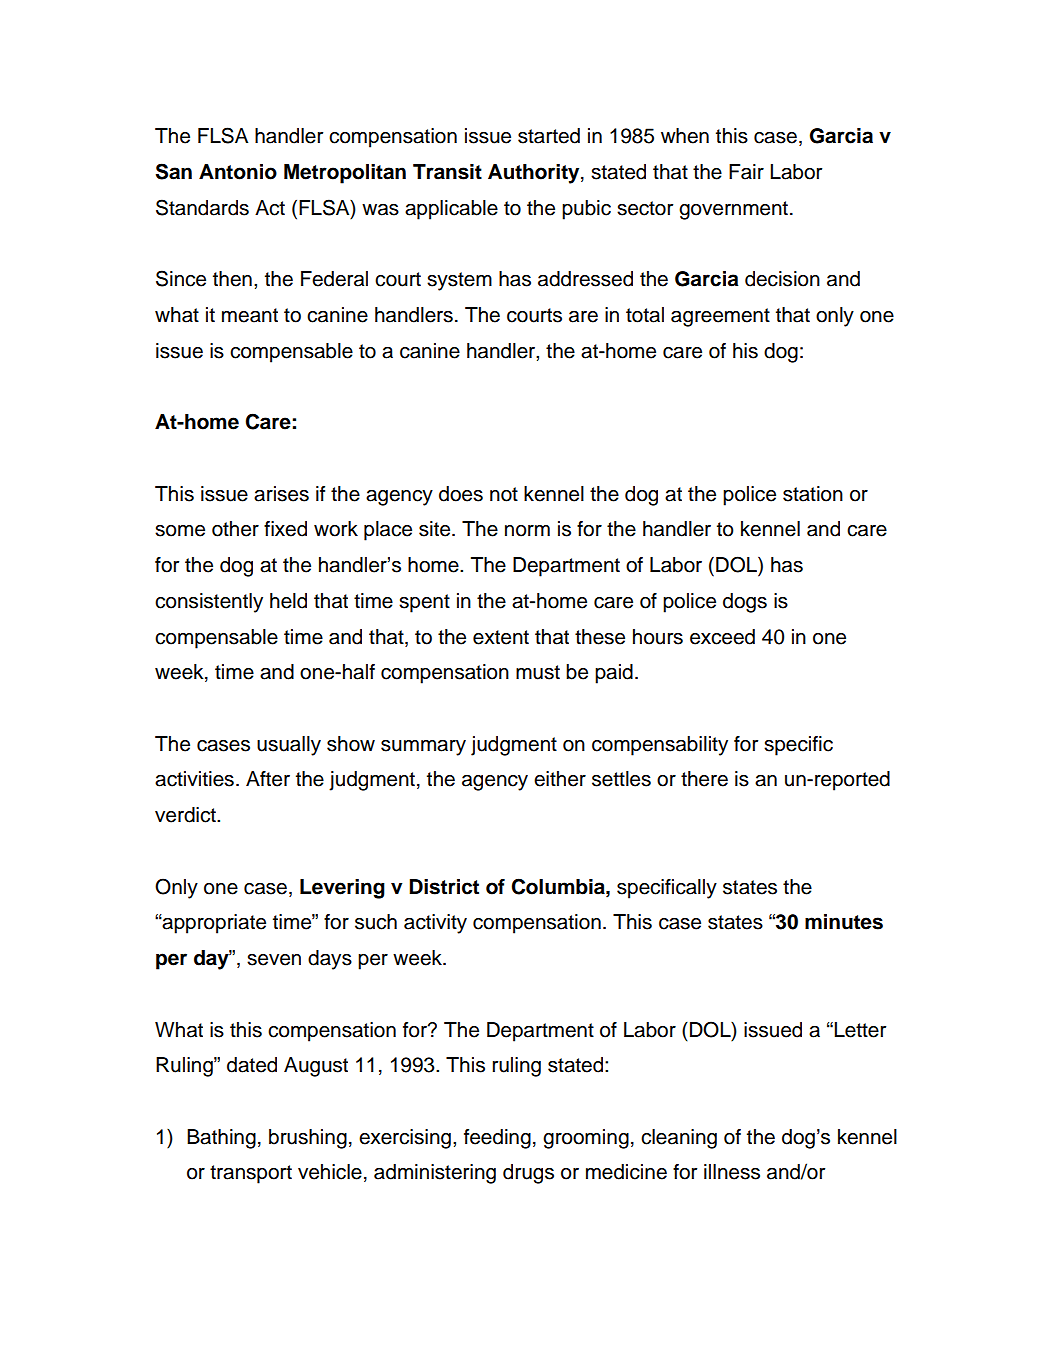  I want to click on not, so click(504, 494).
